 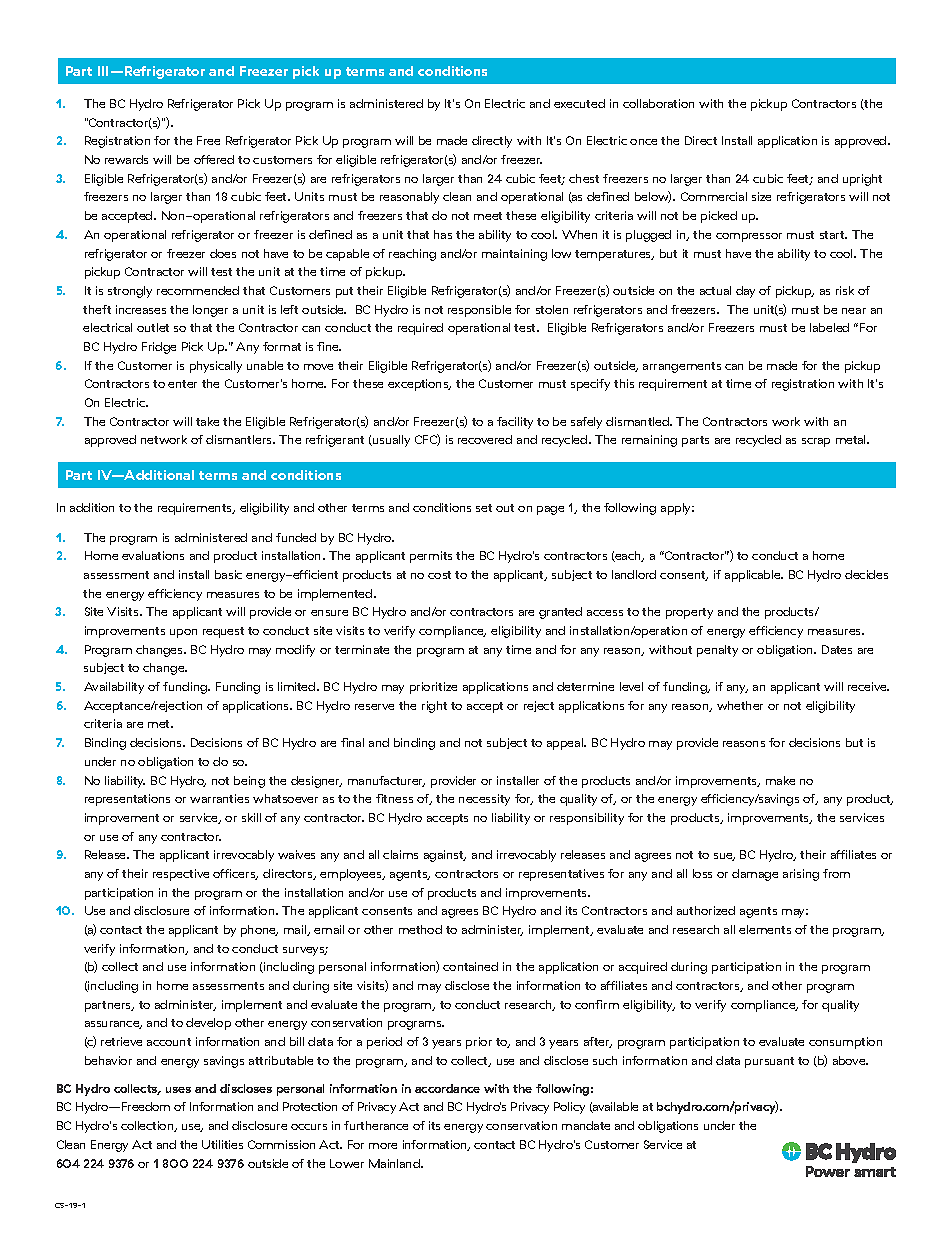 What do you see at coordinates (447, 1088) in the screenshot?
I see `accordance` at bounding box center [447, 1088].
